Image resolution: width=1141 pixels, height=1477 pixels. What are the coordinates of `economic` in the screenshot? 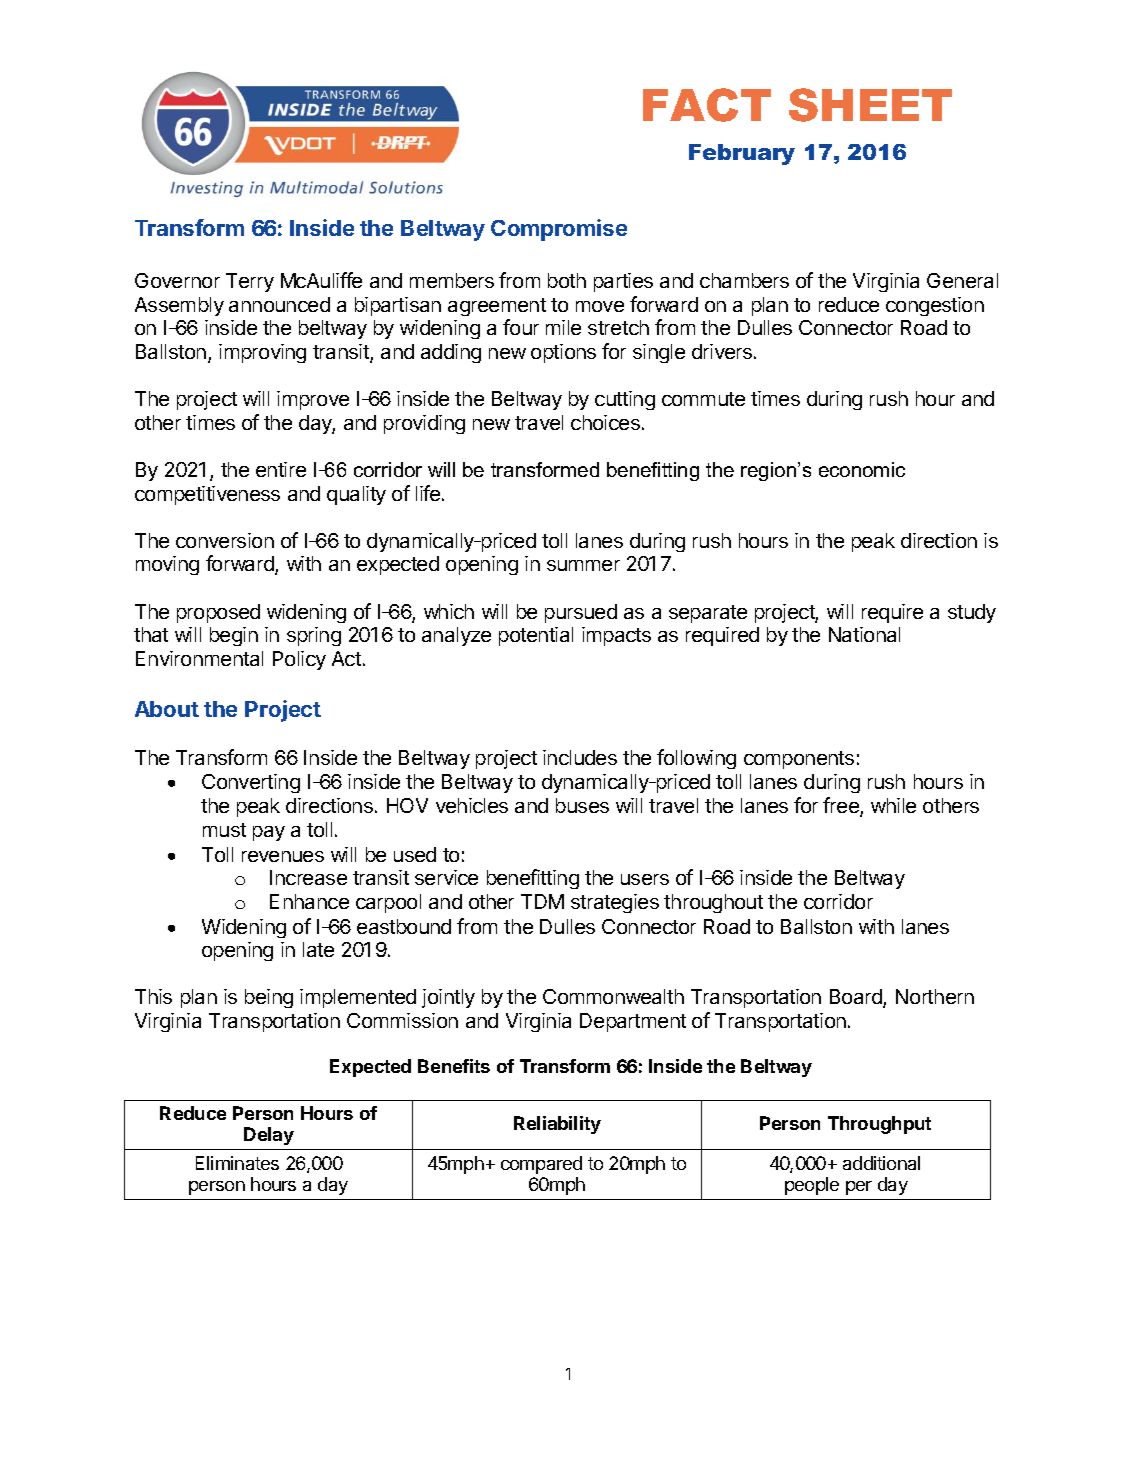 It's located at (862, 469).
